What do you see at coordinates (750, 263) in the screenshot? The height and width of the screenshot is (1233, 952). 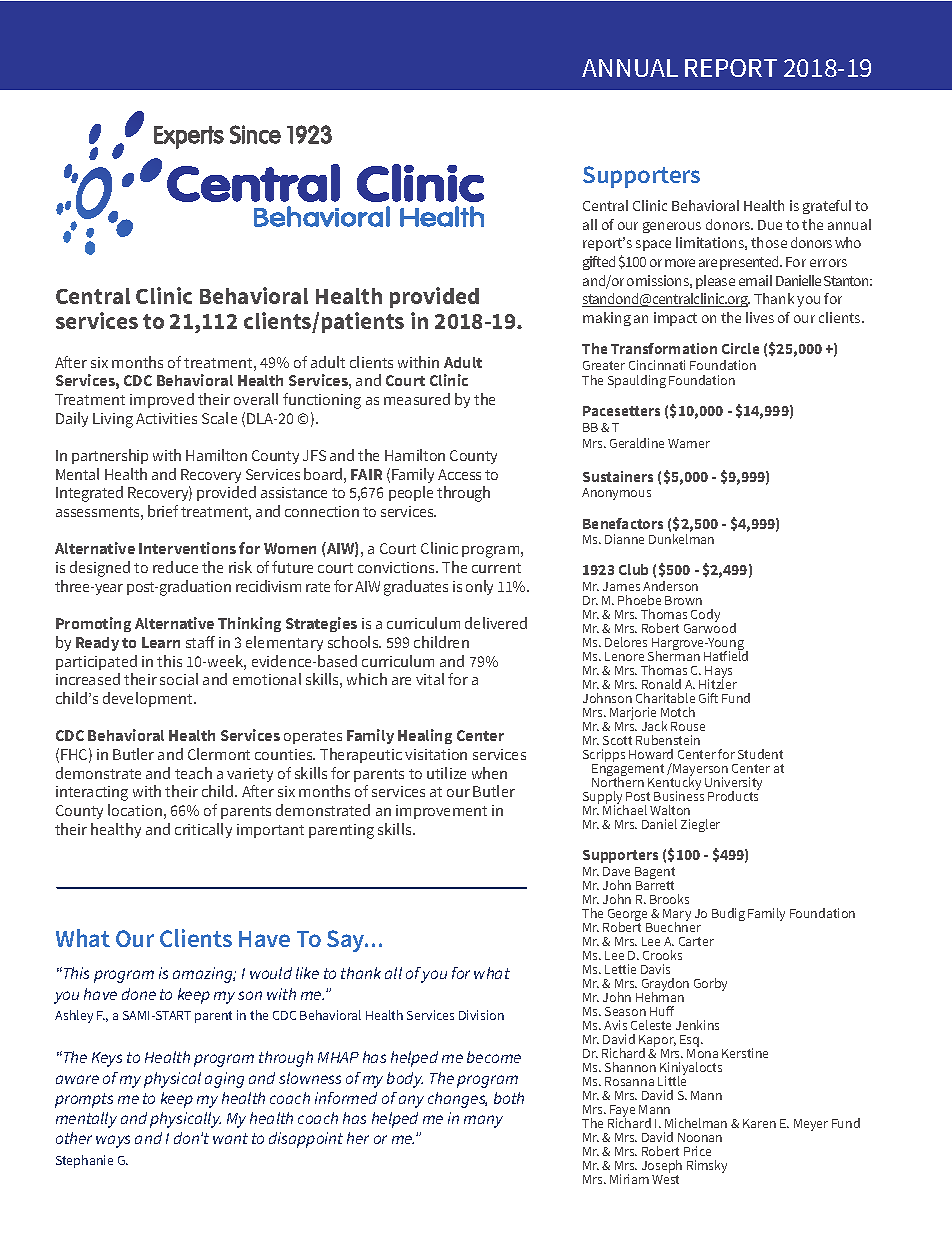 I see `presented` at bounding box center [750, 263].
